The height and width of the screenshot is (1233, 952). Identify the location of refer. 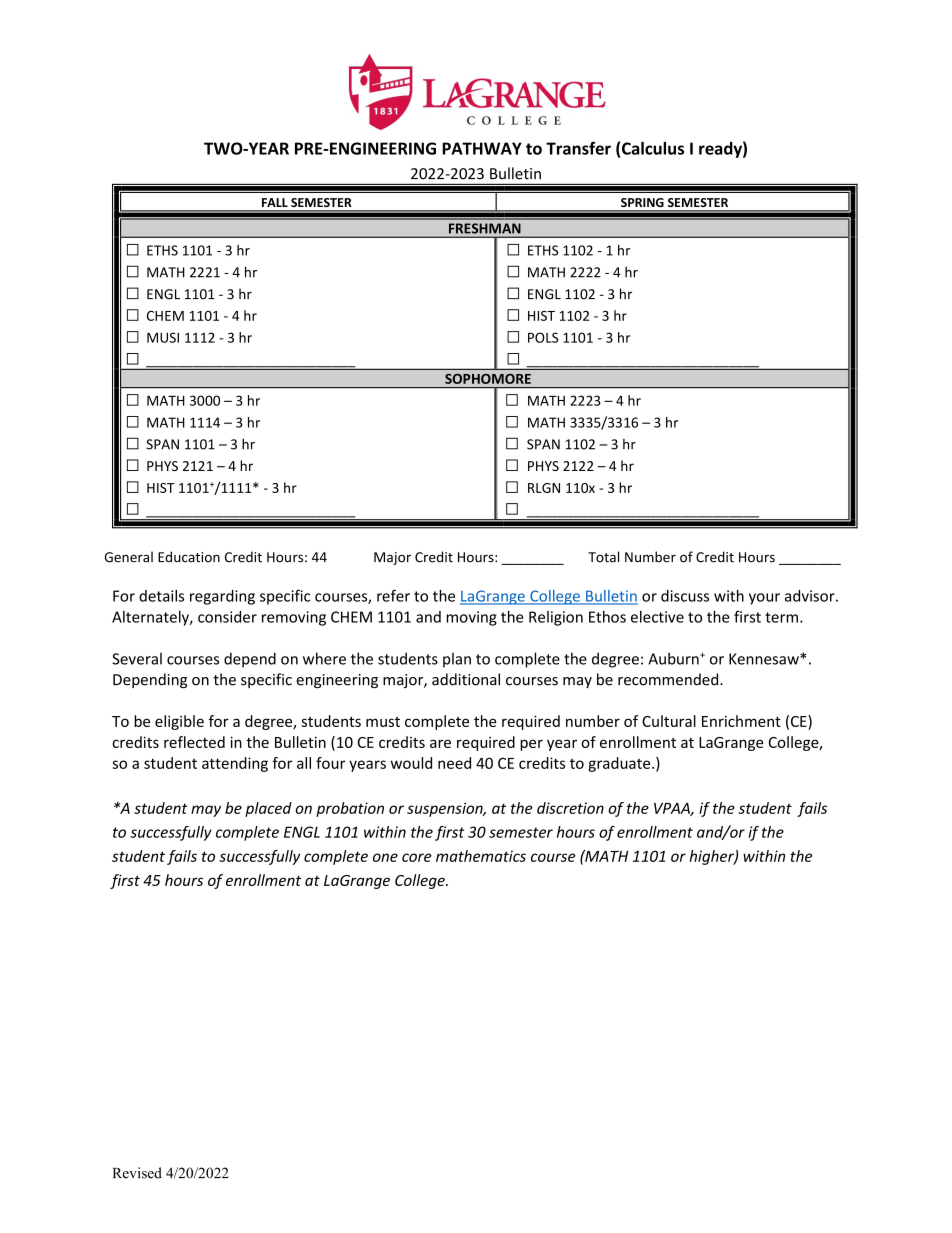
(393, 595).
